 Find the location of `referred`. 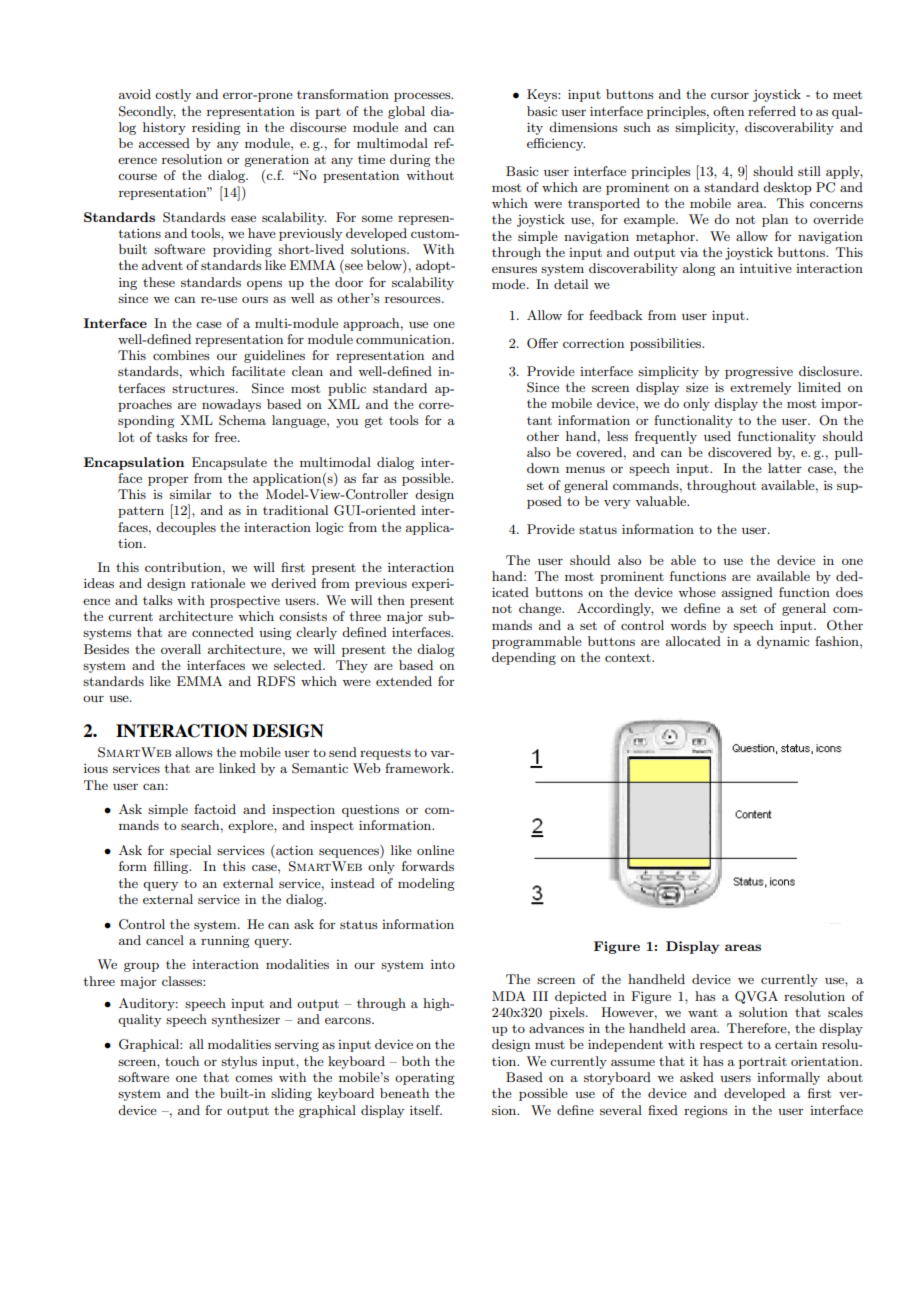

referred is located at coordinates (772, 111).
